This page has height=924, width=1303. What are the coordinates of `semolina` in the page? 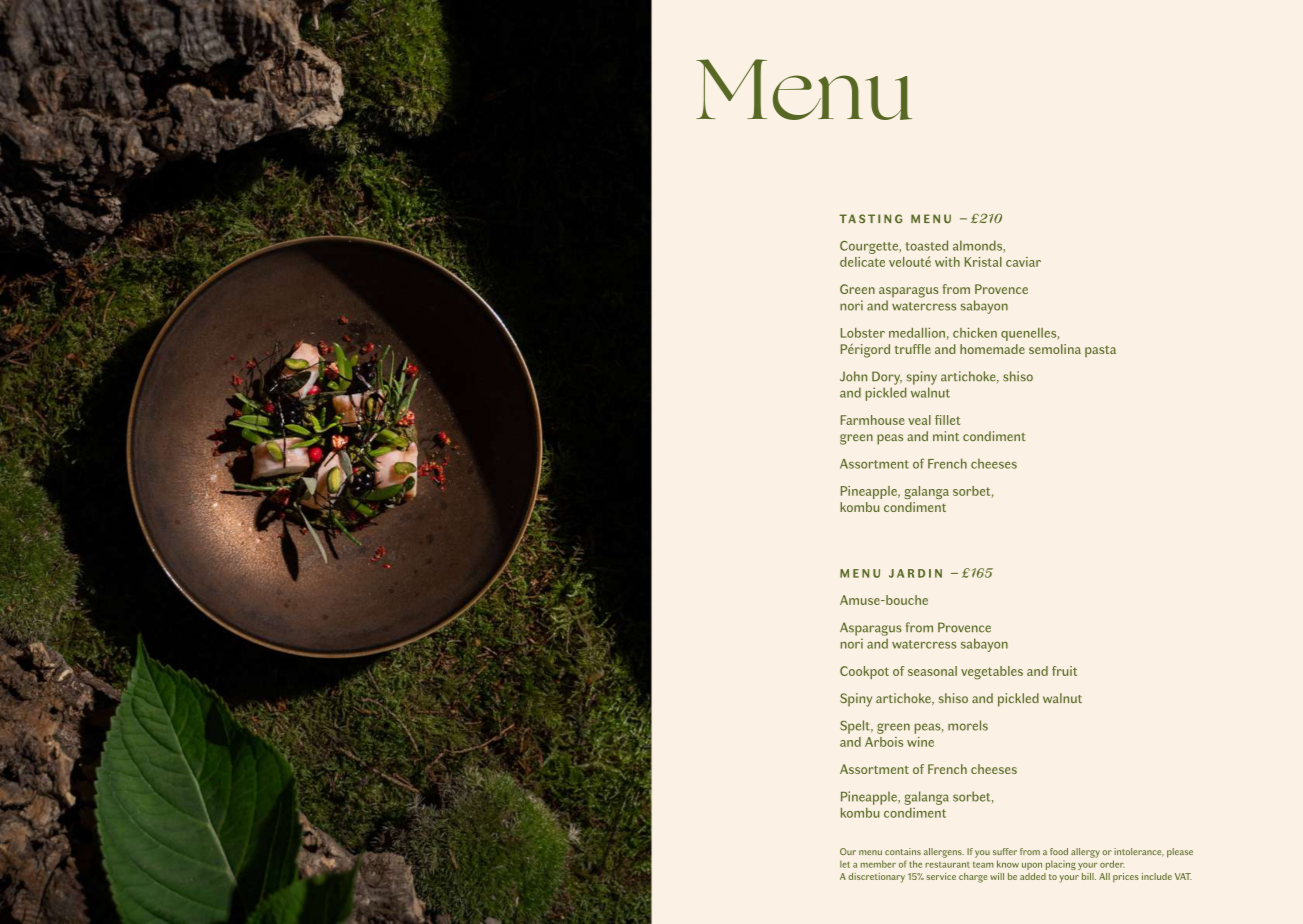 It's located at (1055, 349).
